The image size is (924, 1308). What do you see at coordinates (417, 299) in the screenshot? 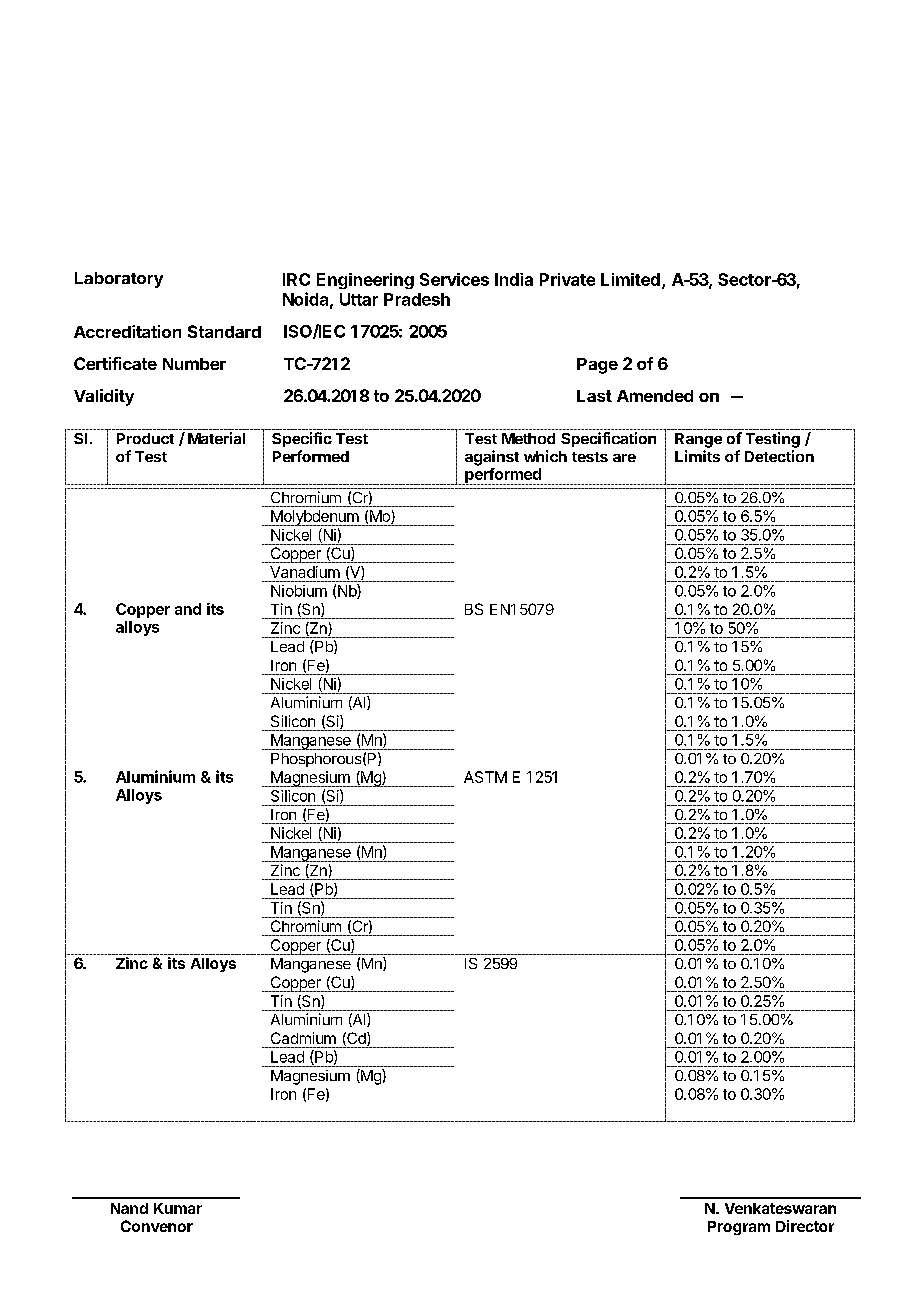
I see `Pradesh` at bounding box center [417, 299].
